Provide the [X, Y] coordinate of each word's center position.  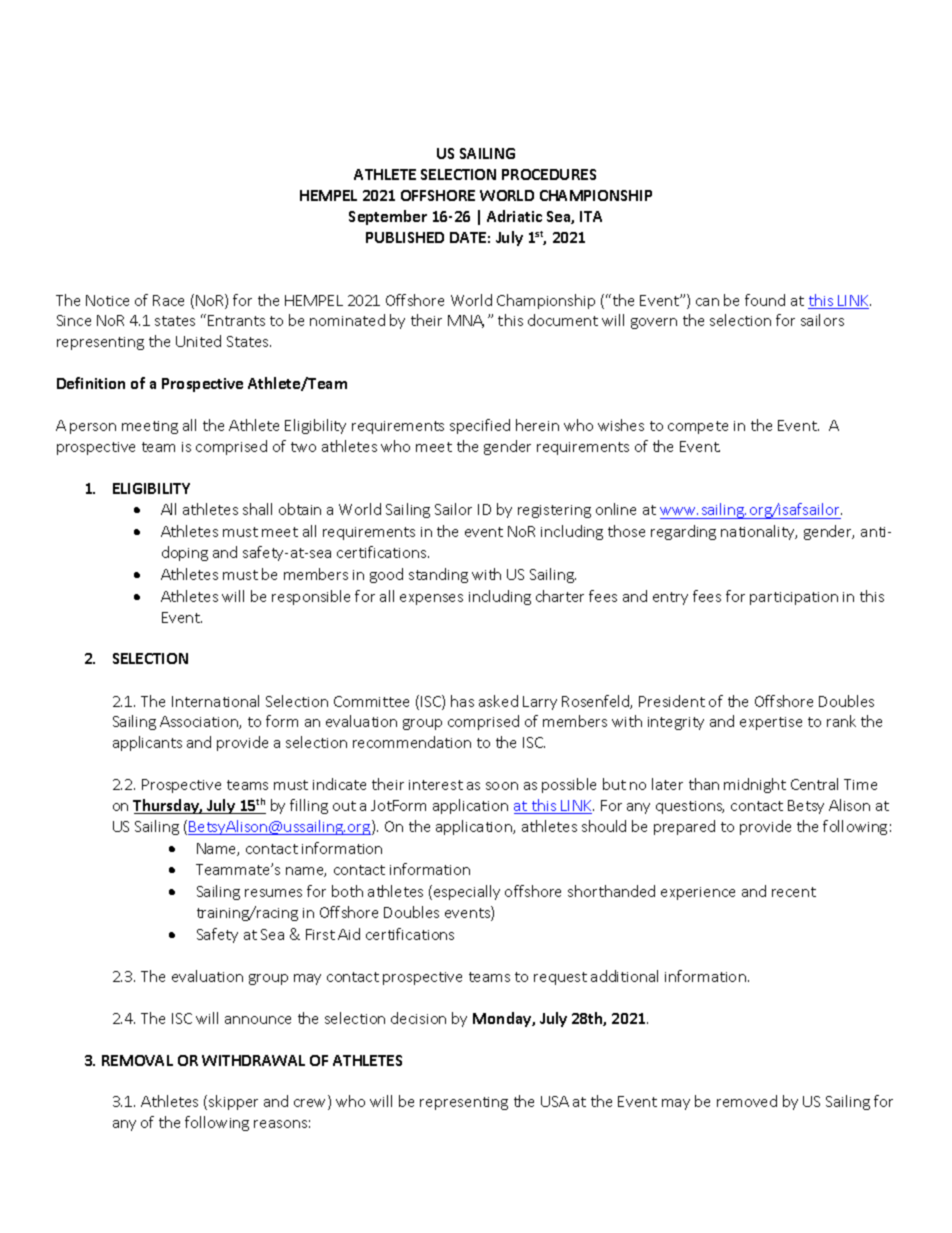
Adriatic [514, 216]
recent [794, 892]
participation [794, 598]
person [93, 428]
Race [168, 300]
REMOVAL [137, 1060]
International [215, 701]
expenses [431, 599]
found [765, 300]
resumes [273, 893]
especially [467, 892]
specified [480, 426]
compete [698, 427]
